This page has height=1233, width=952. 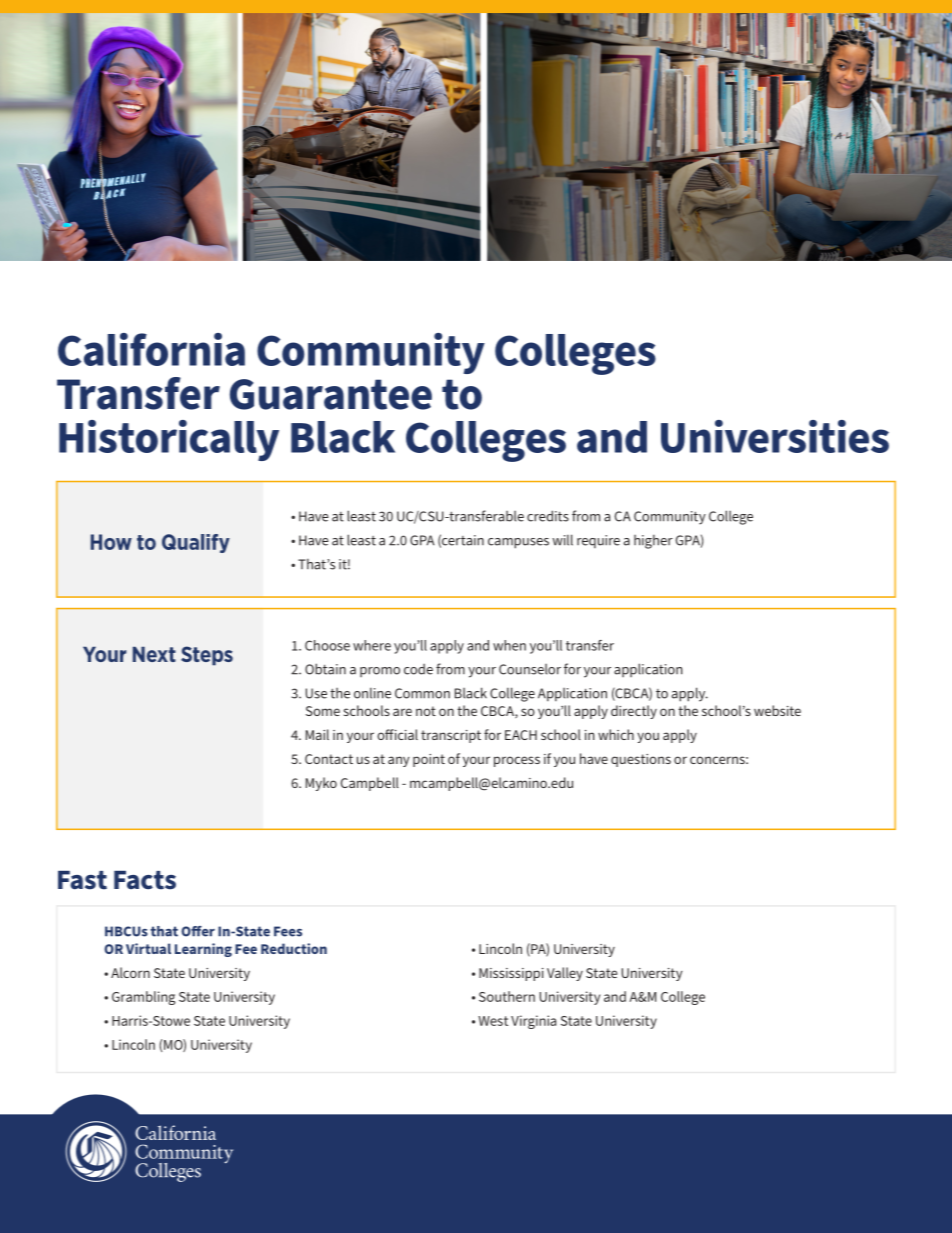 What do you see at coordinates (331, 394) in the page?
I see `Guarantee` at bounding box center [331, 394].
